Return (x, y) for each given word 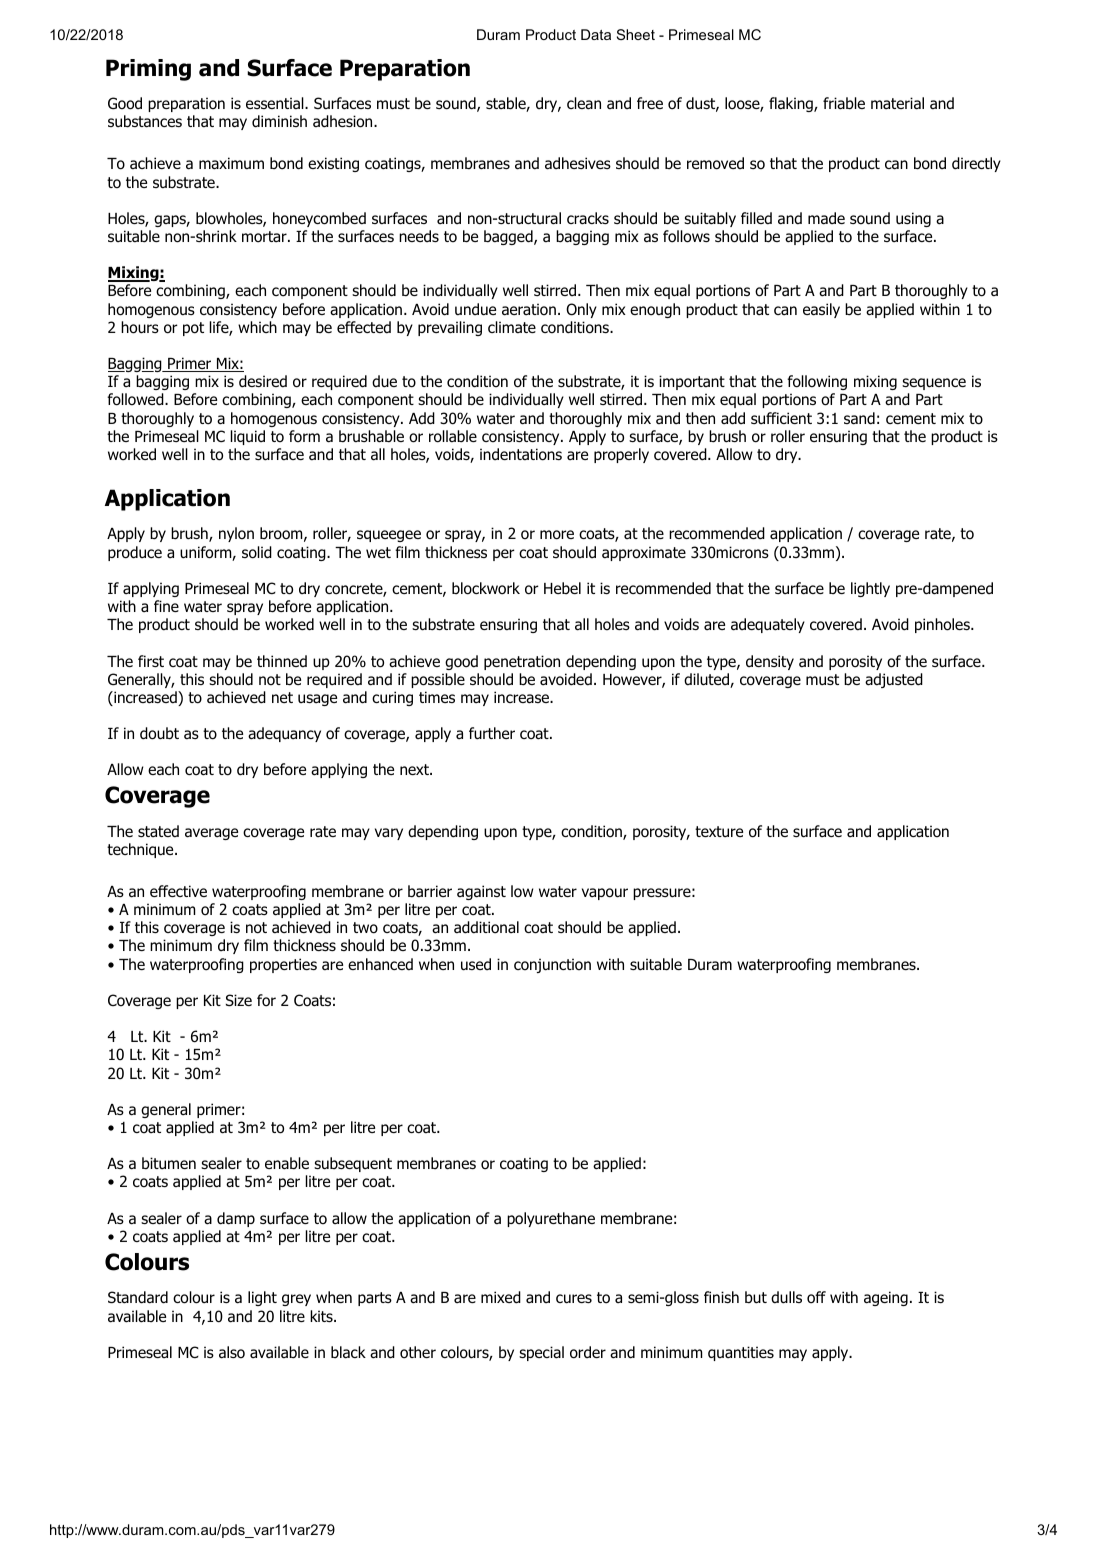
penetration (522, 662)
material (897, 103)
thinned (282, 661)
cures (574, 1299)
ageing (886, 1298)
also (232, 1352)
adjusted (894, 680)
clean (584, 103)
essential (276, 103)
